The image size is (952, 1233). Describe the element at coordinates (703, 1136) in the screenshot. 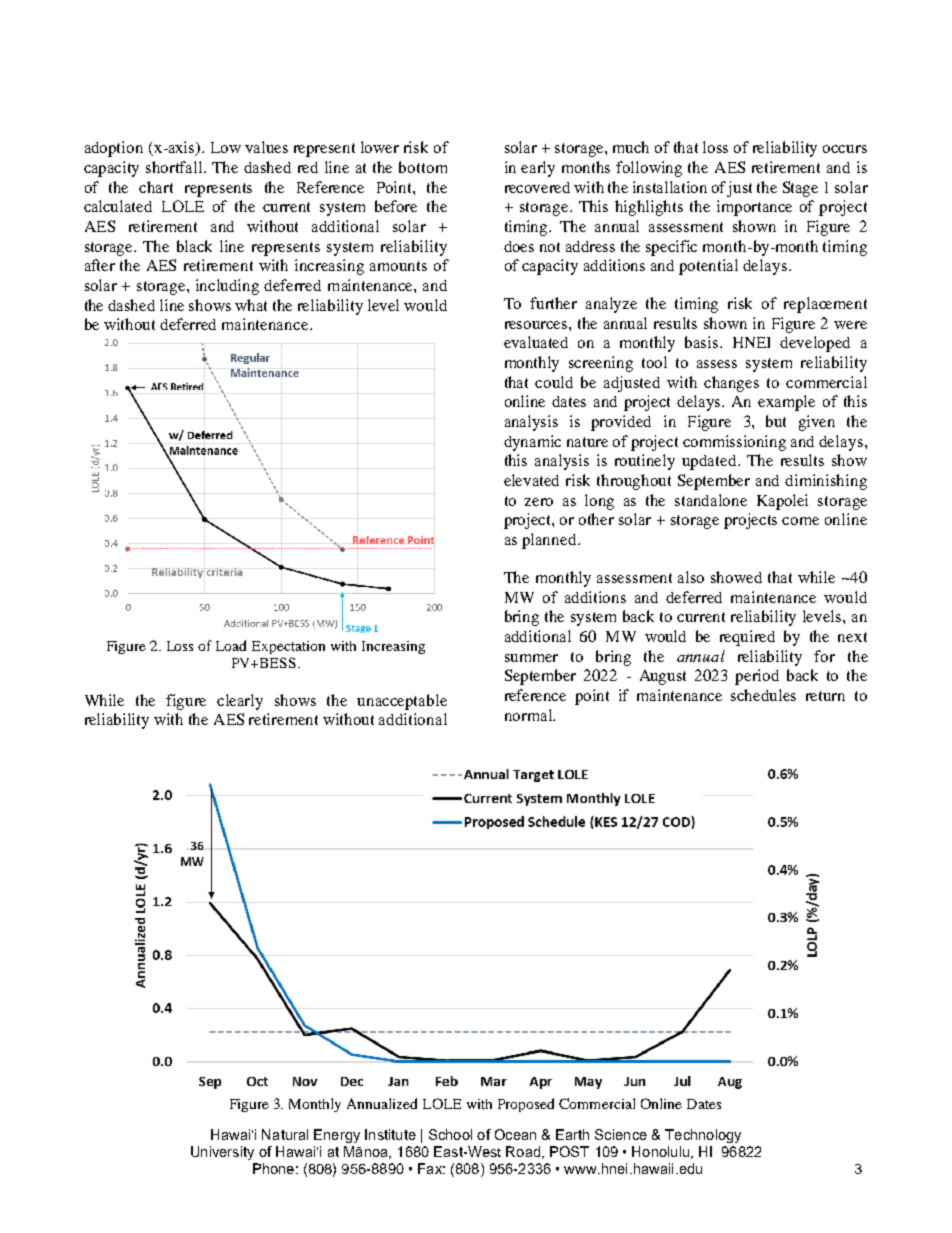

I see `Technology` at that location.
